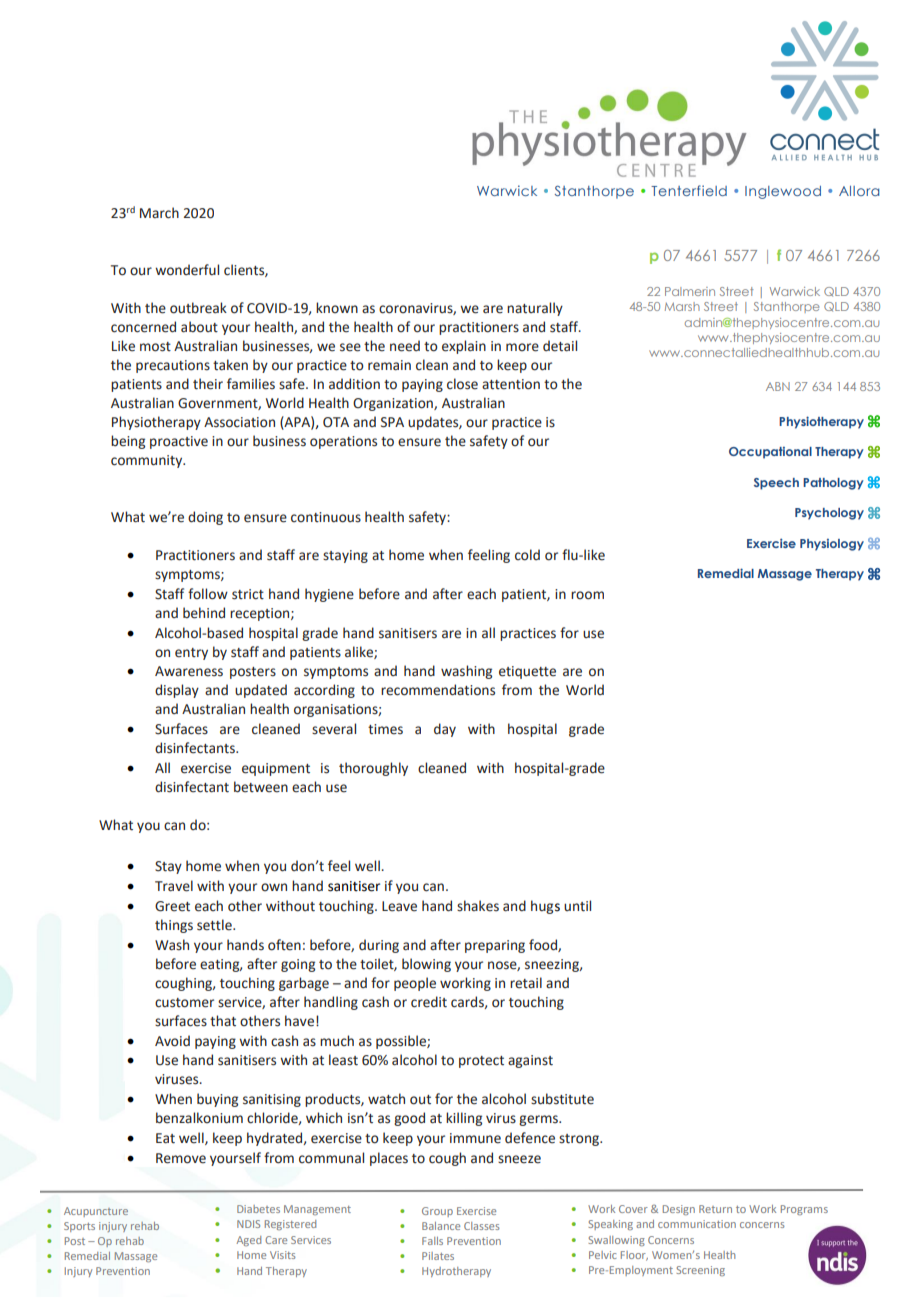 The image size is (924, 1309). What do you see at coordinates (432, 1241) in the screenshot?
I see `Falls` at bounding box center [432, 1241].
